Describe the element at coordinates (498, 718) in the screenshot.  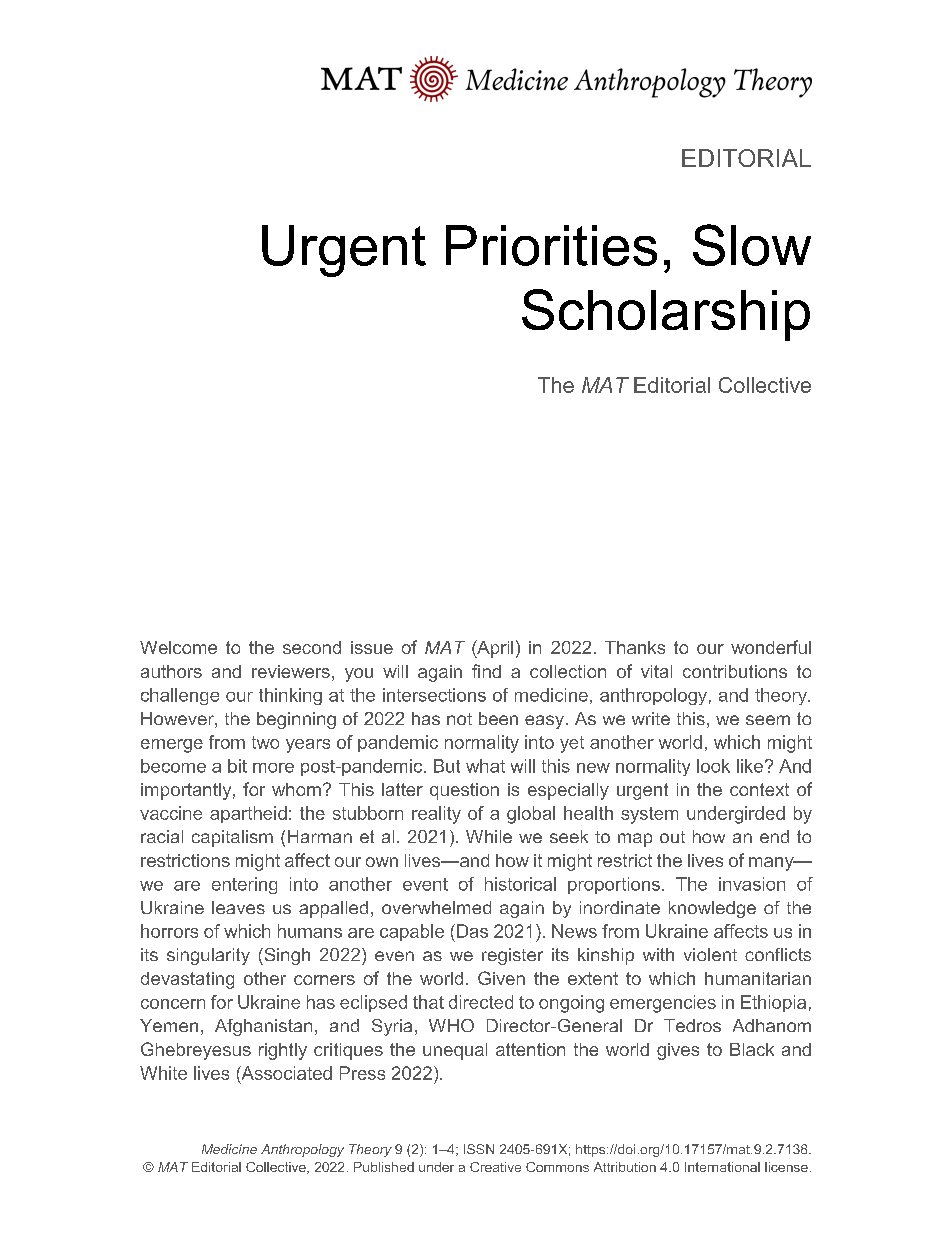
I see `been` at that location.
